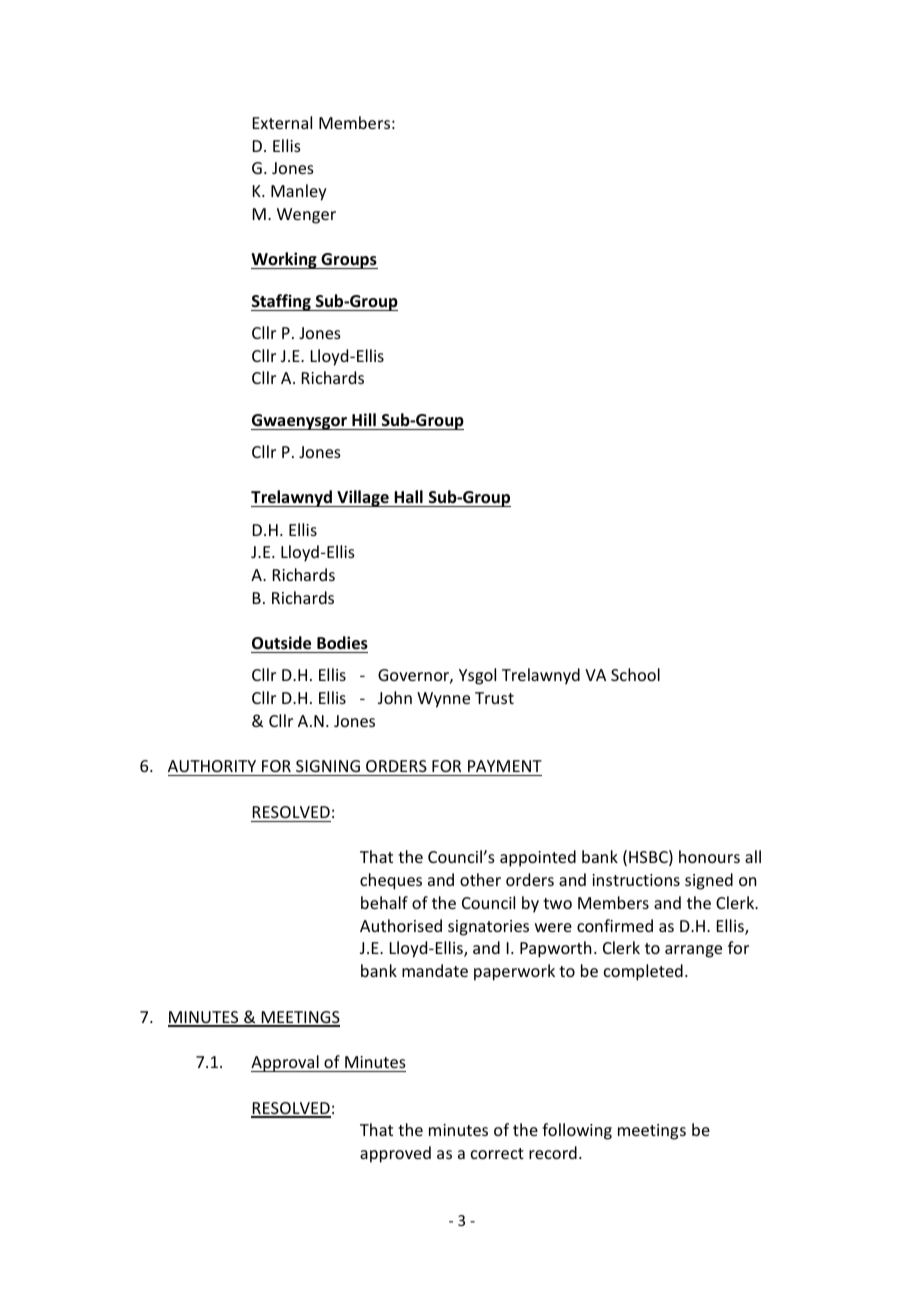 This screenshot has width=924, height=1307. What do you see at coordinates (497, 1153) in the screenshot?
I see `correct` at bounding box center [497, 1153].
